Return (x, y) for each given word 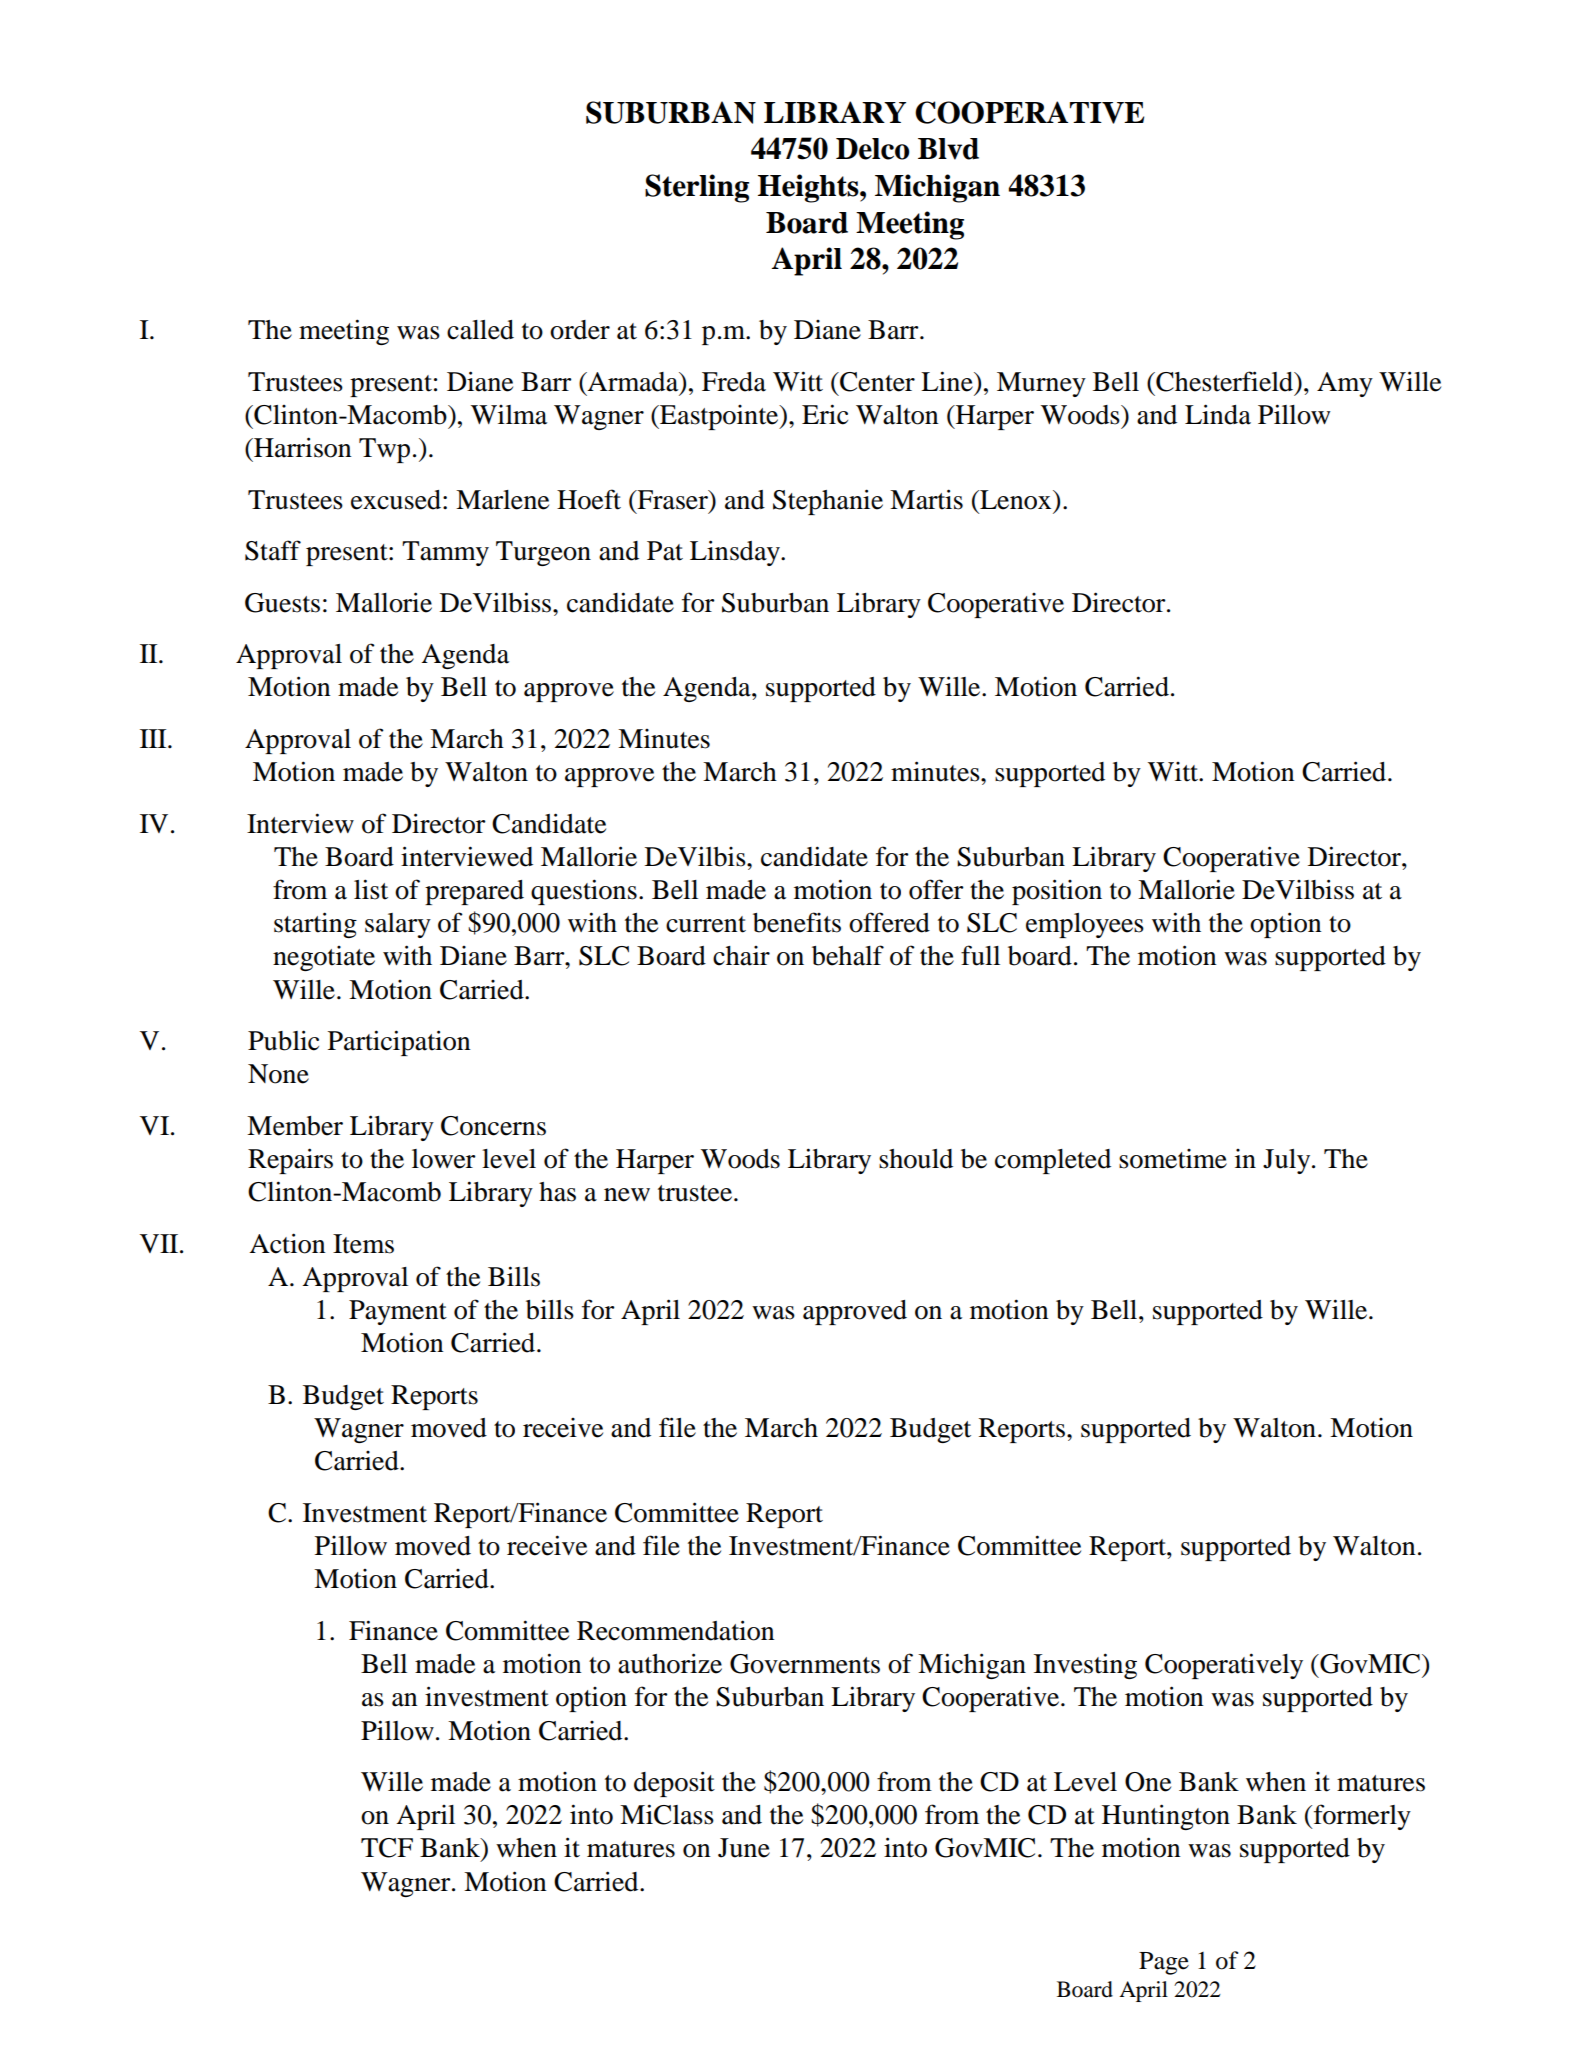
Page (1164, 1963)
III (154, 738)
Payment (398, 1312)
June (744, 1848)
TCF (387, 1848)
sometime (1173, 1159)
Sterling (697, 188)
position (1057, 892)
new (627, 1195)
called (480, 330)
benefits (797, 922)
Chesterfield (1225, 382)
